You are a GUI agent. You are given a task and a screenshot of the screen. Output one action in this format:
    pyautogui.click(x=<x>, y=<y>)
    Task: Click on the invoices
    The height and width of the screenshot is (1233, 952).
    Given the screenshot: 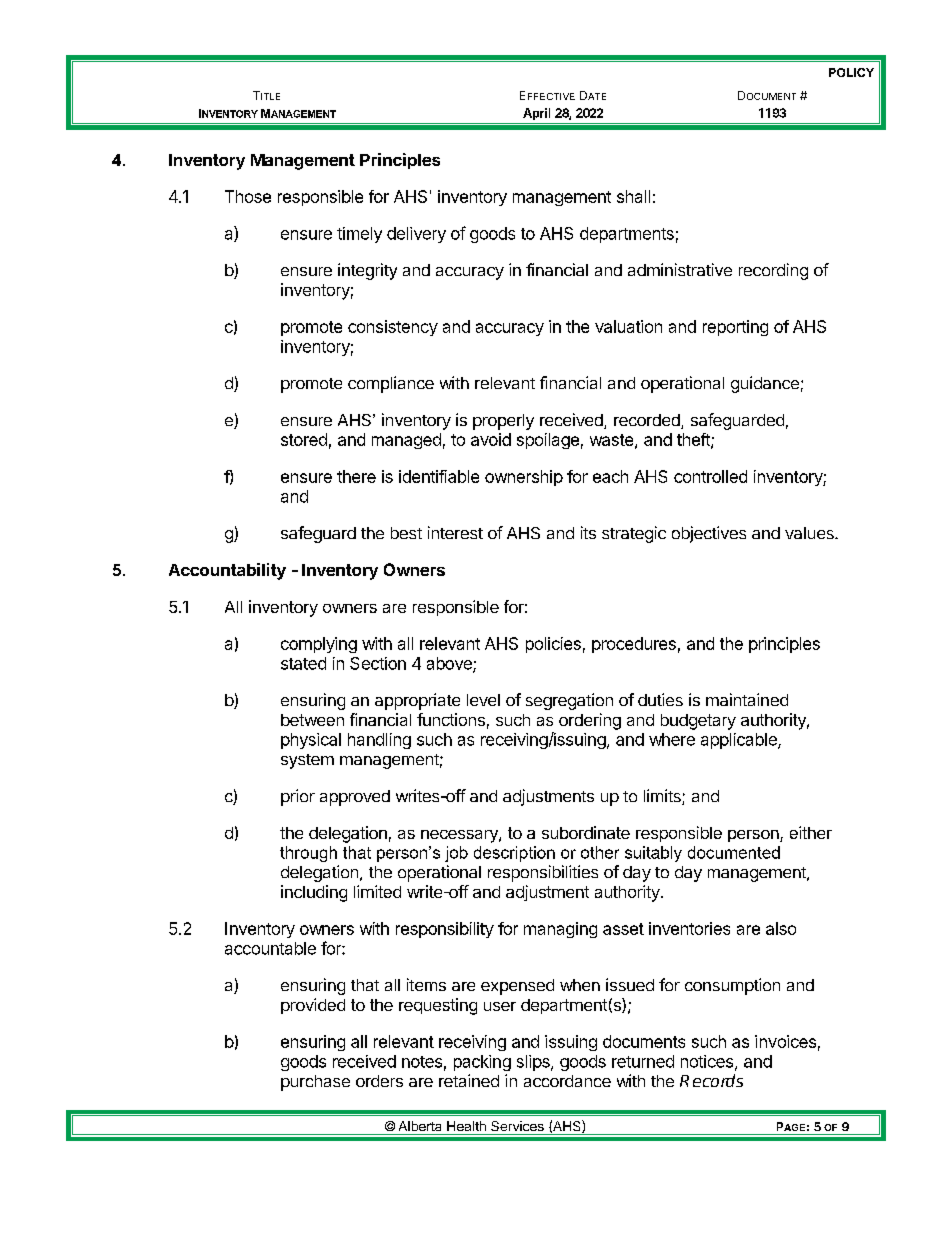 What is the action you would take?
    pyautogui.click(x=785, y=1041)
